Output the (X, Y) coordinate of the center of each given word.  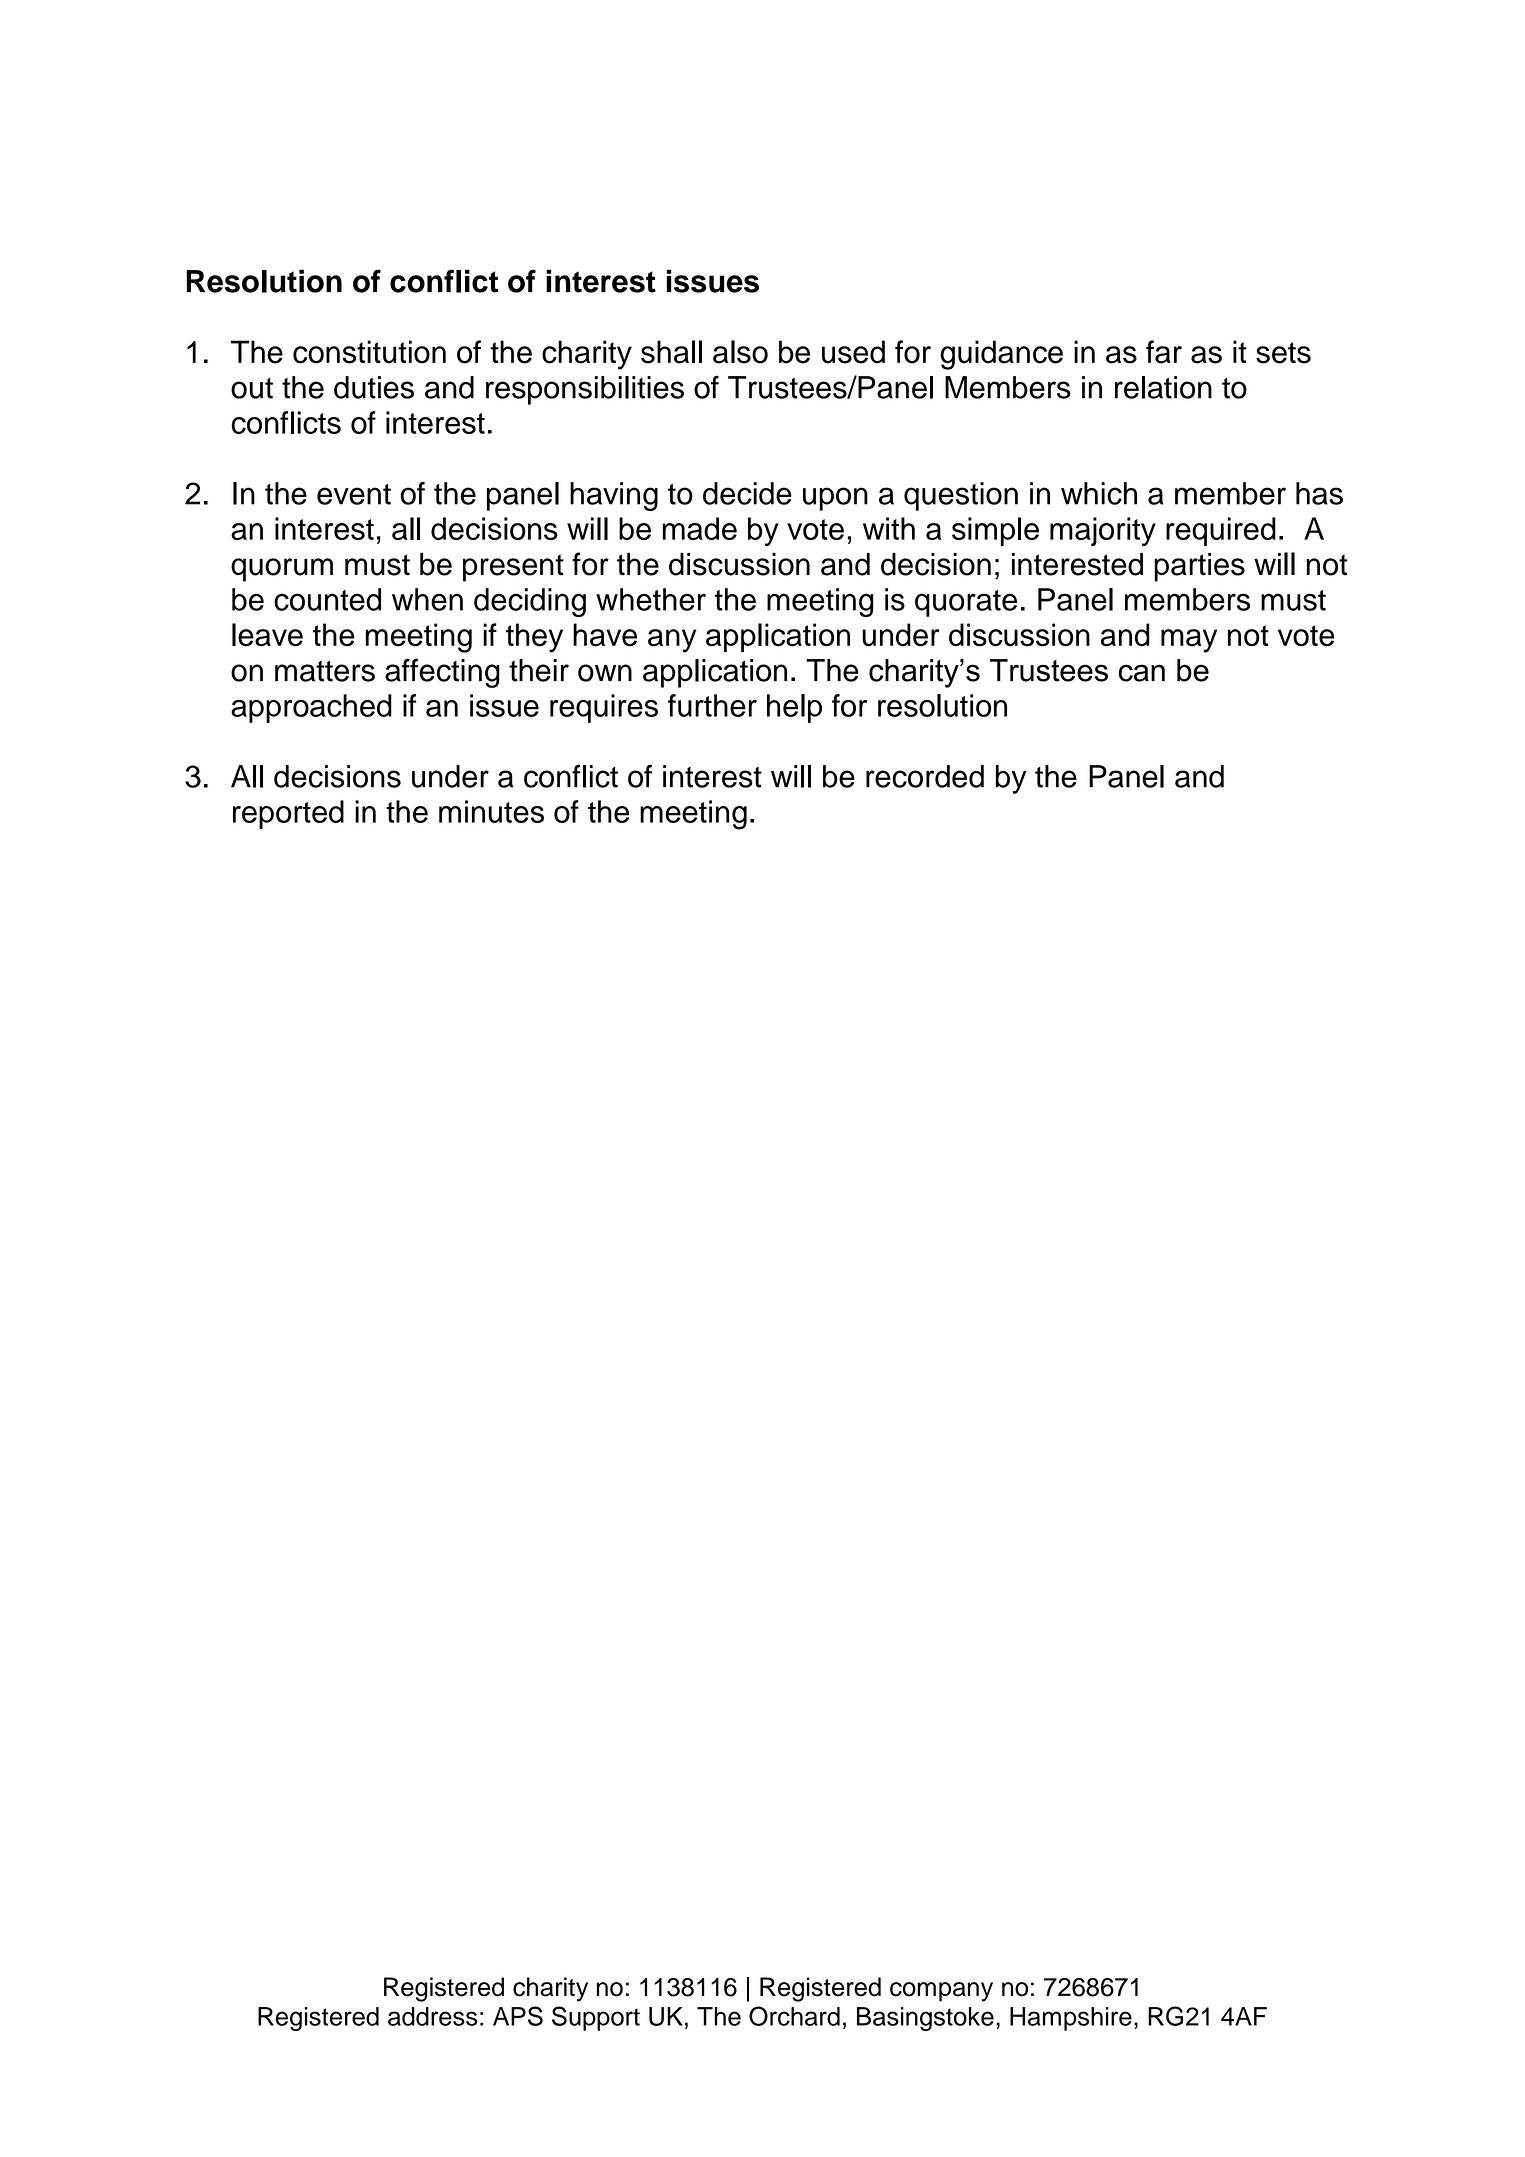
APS (518, 2016)
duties (374, 387)
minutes (491, 811)
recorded (925, 776)
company (941, 1992)
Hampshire (1071, 2019)
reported (288, 814)
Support (596, 2018)
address (433, 2016)
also (740, 352)
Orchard (794, 2016)
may (1189, 641)
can (1142, 673)
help (794, 708)
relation (1163, 387)
